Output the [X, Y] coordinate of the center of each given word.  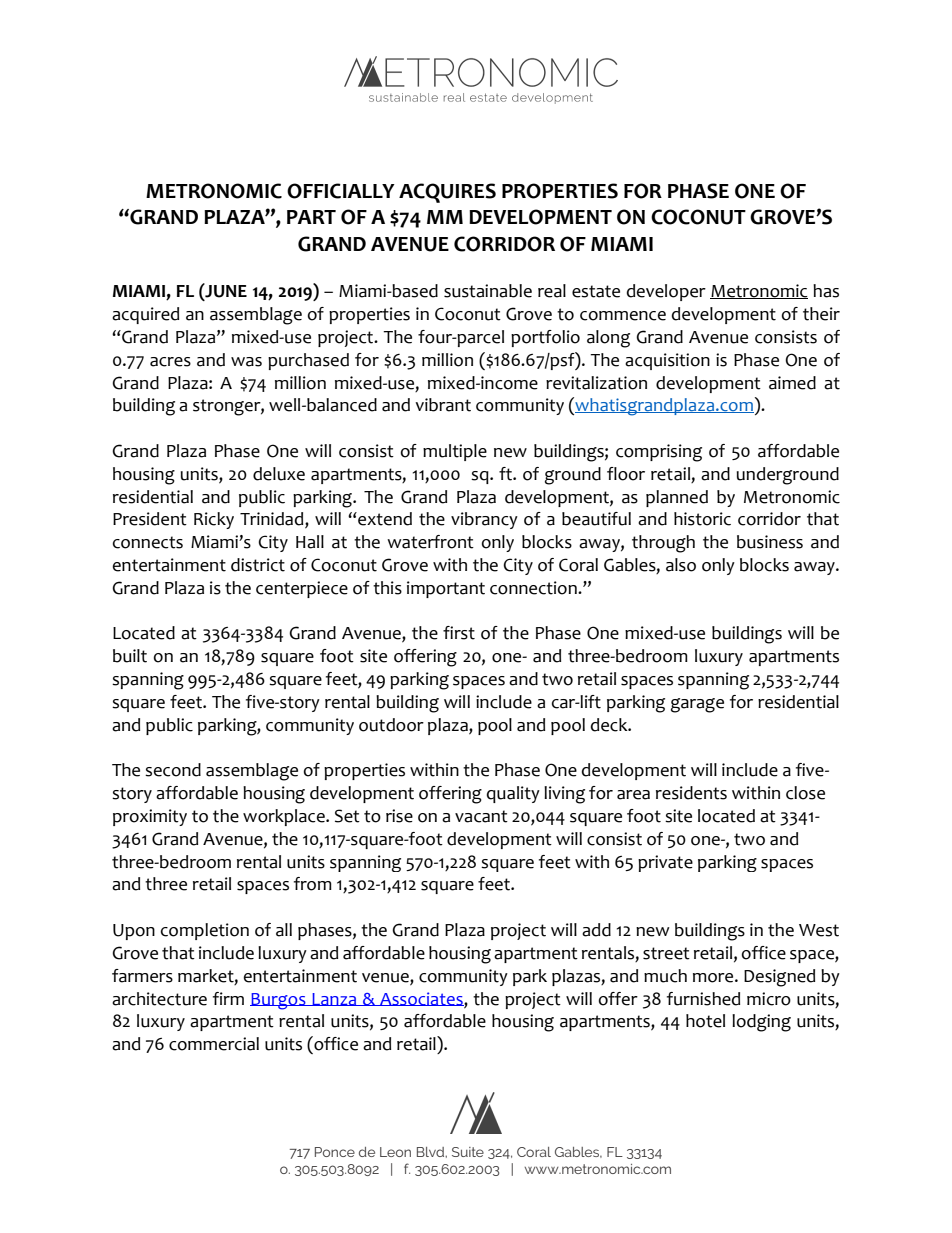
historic [702, 519]
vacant [481, 816]
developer [666, 292]
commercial [214, 1044]
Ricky [214, 520]
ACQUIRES [447, 193]
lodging [761, 1023]
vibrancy [484, 520]
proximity [150, 817]
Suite [468, 1152]
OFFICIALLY [341, 191]
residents [691, 793]
